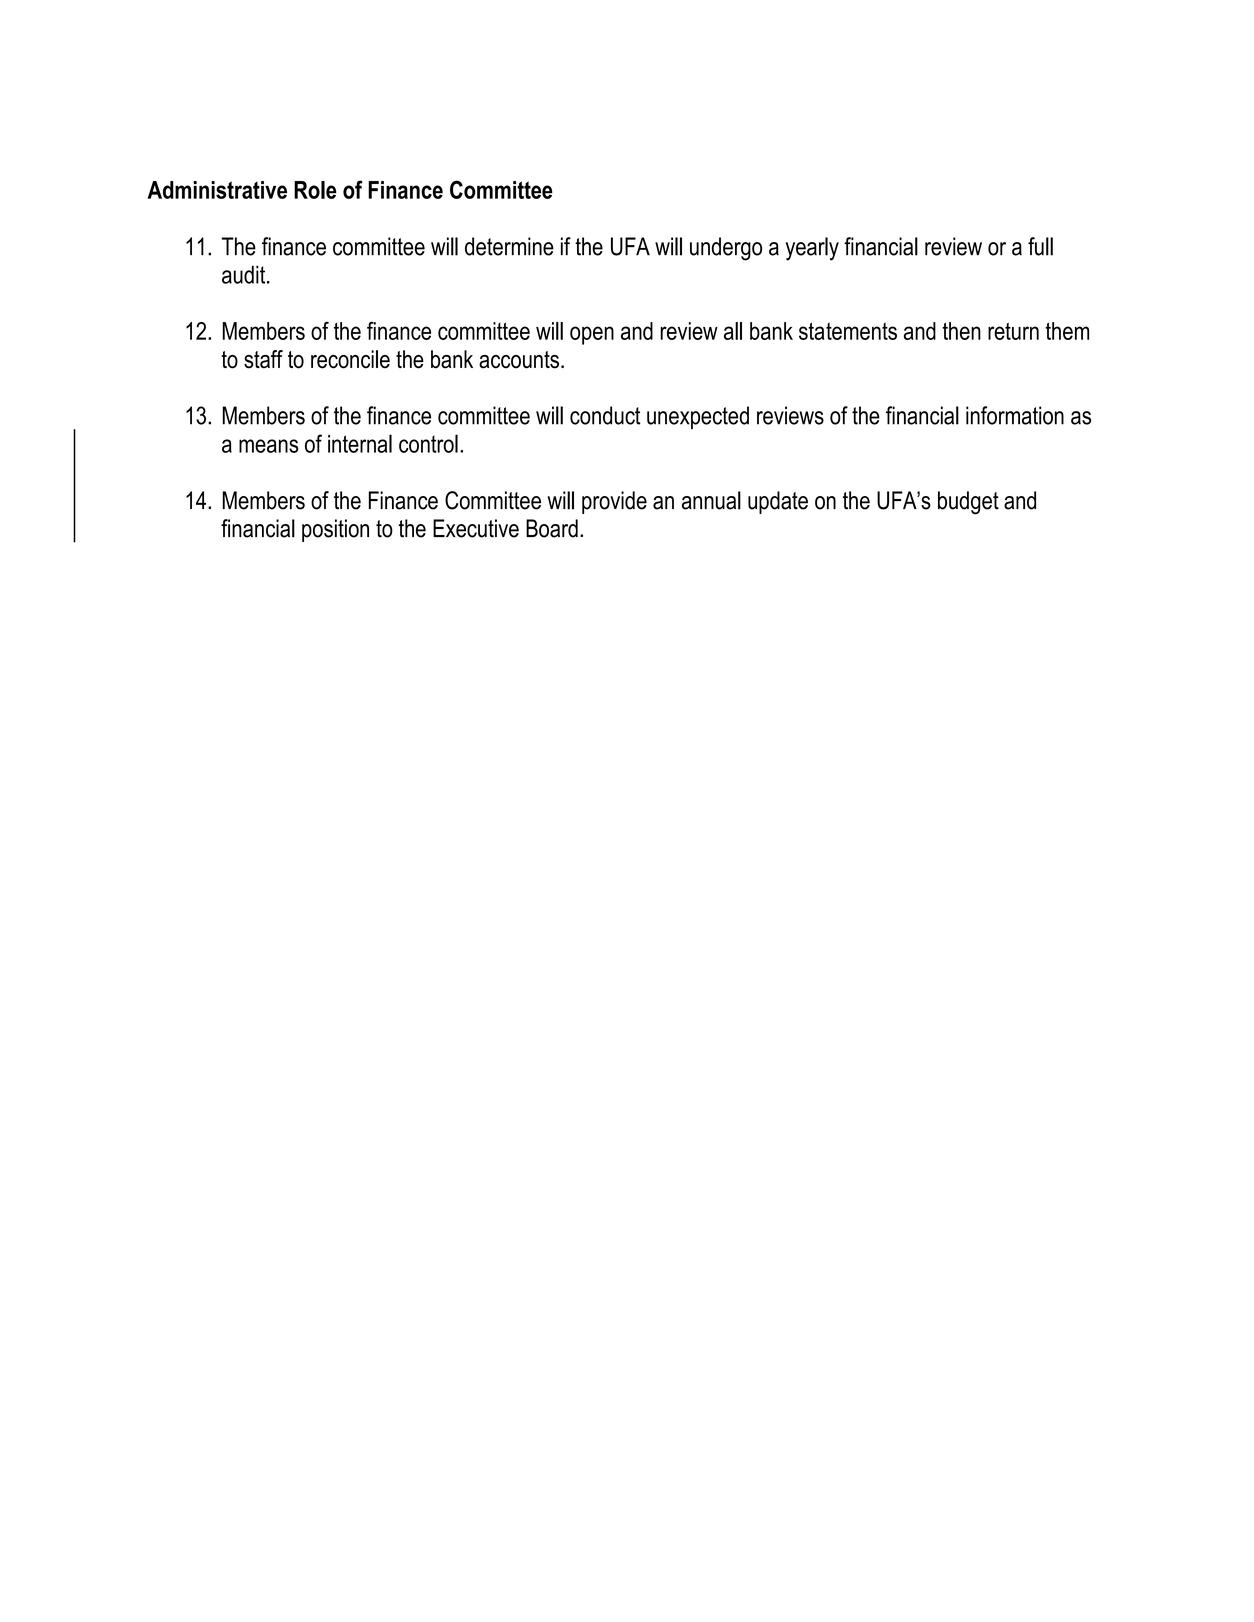 This screenshot has width=1254, height=1622. Describe the element at coordinates (360, 443) in the screenshot. I see `internal` at that location.
